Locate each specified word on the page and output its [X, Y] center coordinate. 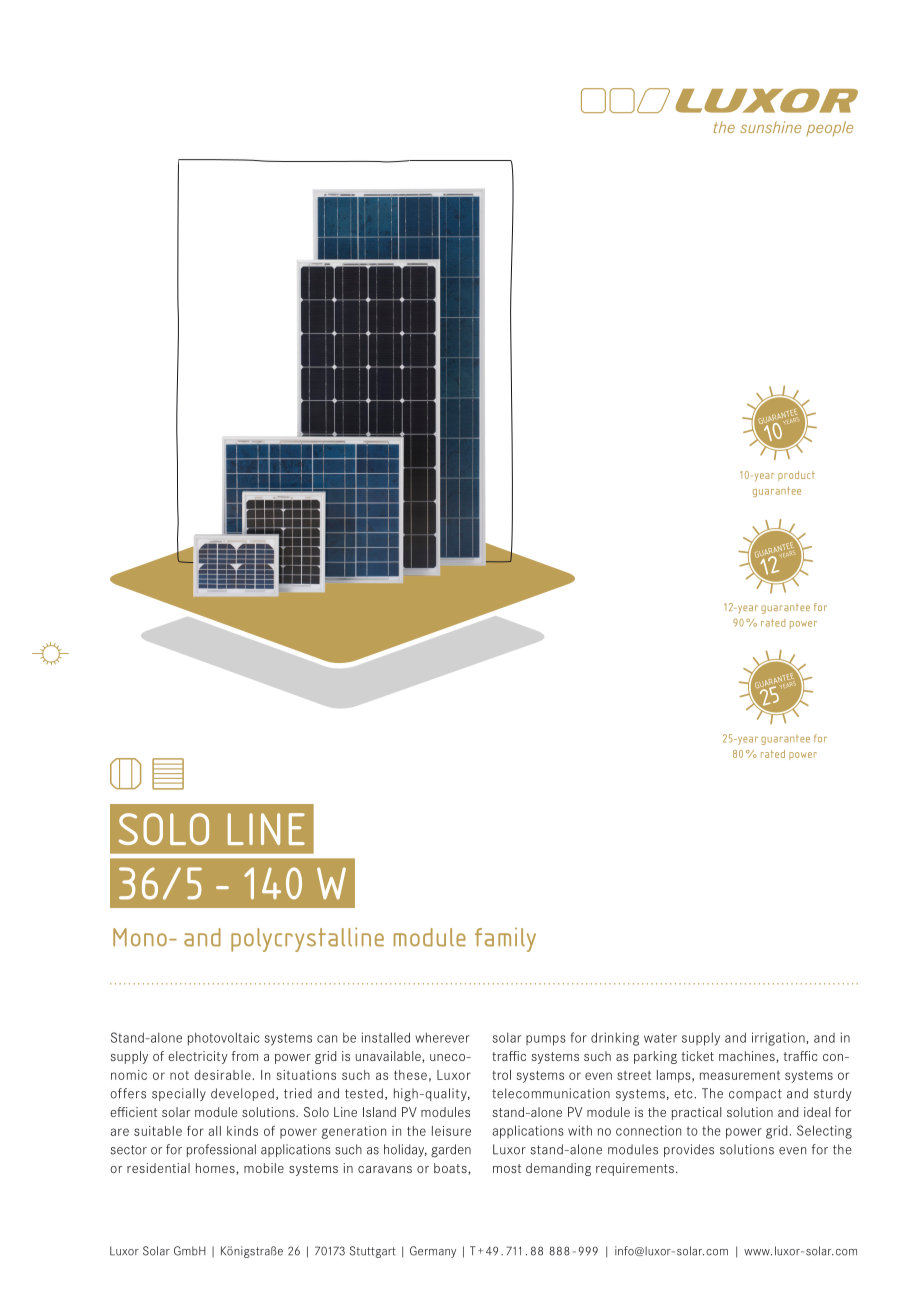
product [796, 476]
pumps [546, 1040]
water [660, 1038]
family [505, 940]
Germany [433, 1252]
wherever [442, 1037]
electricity [198, 1057]
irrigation [779, 1039]
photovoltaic [224, 1039]
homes [216, 1169]
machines [748, 1057]
